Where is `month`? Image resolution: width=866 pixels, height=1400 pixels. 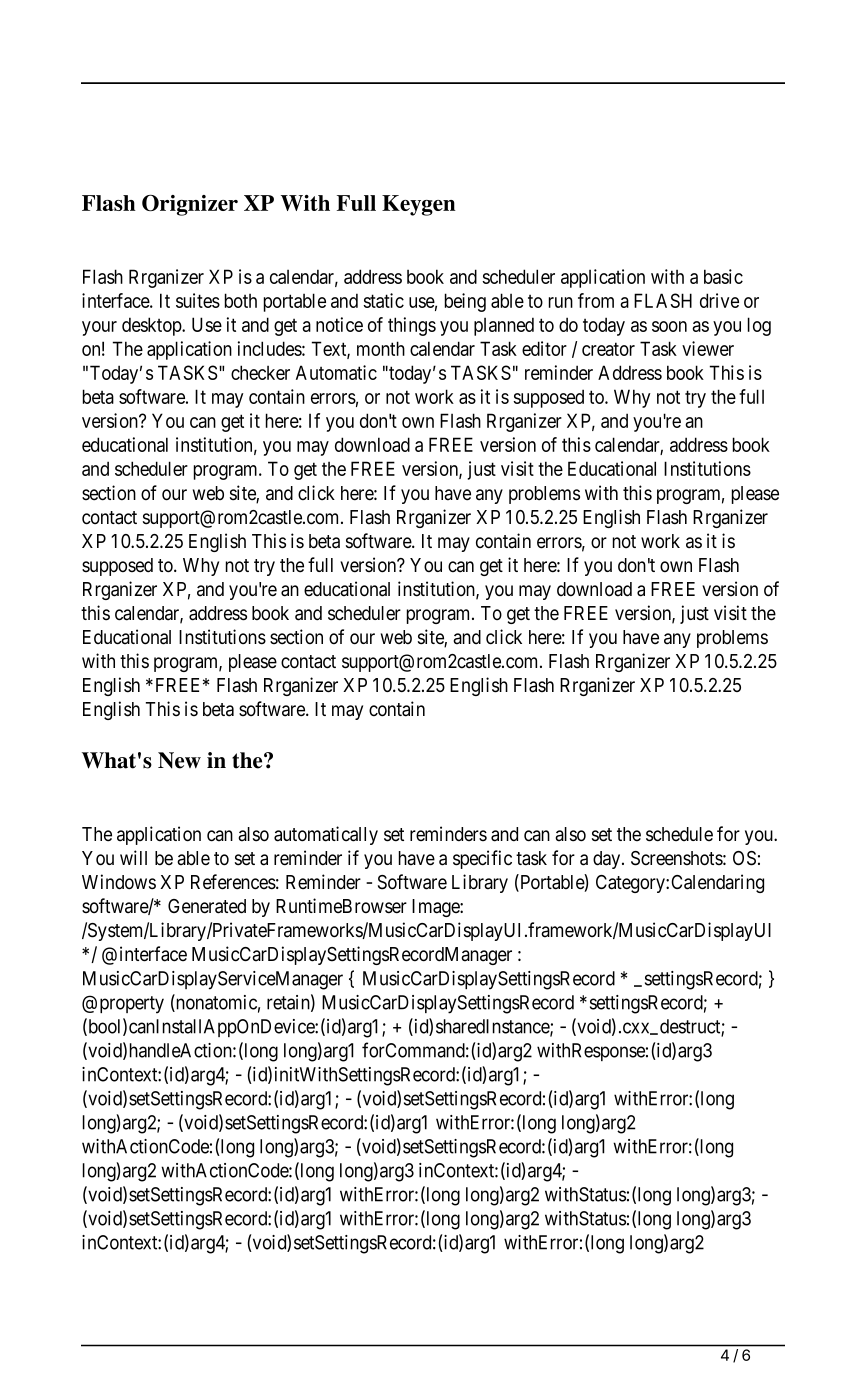
month is located at coordinates (381, 348).
